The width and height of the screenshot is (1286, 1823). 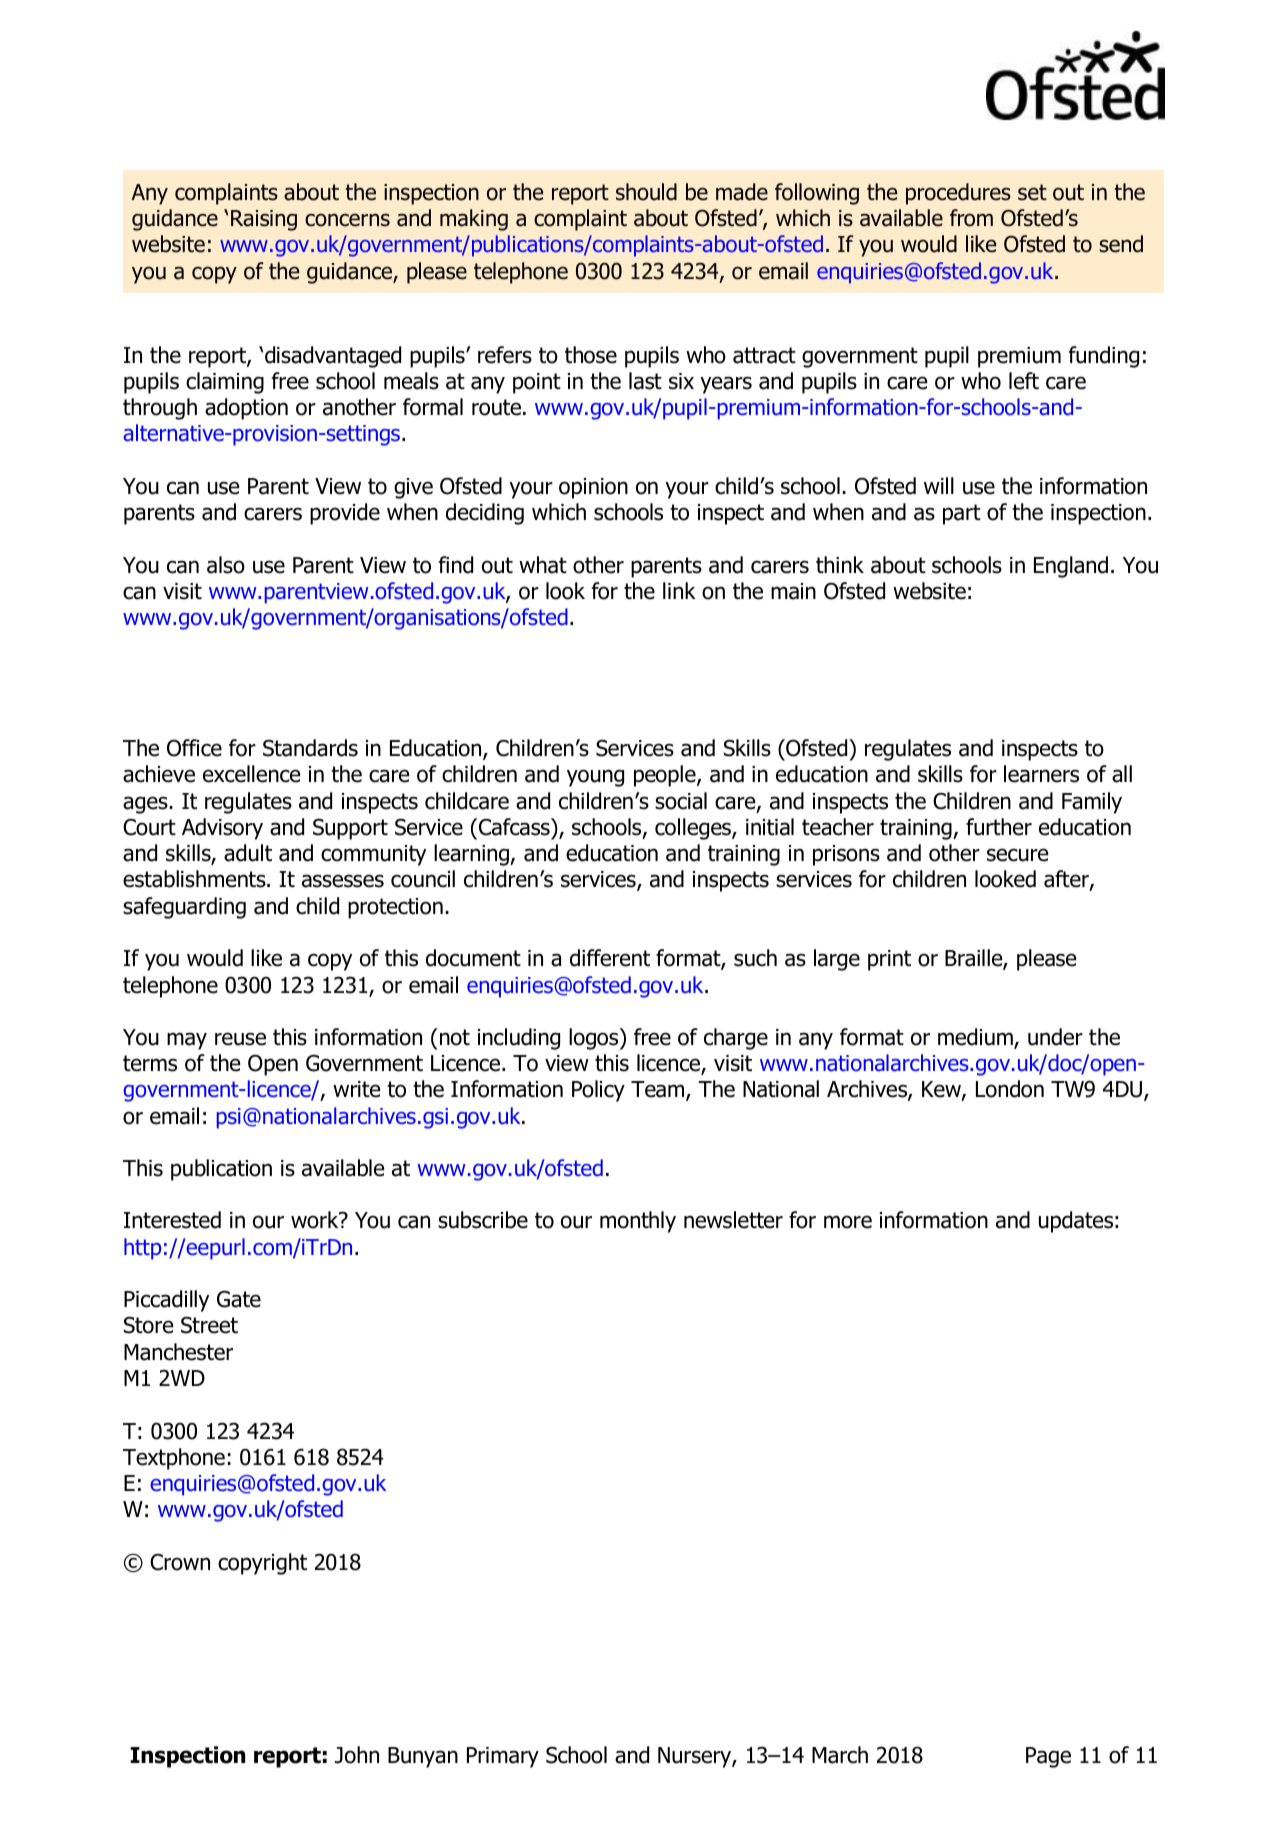 What do you see at coordinates (610, 958) in the screenshot?
I see `different` at bounding box center [610, 958].
